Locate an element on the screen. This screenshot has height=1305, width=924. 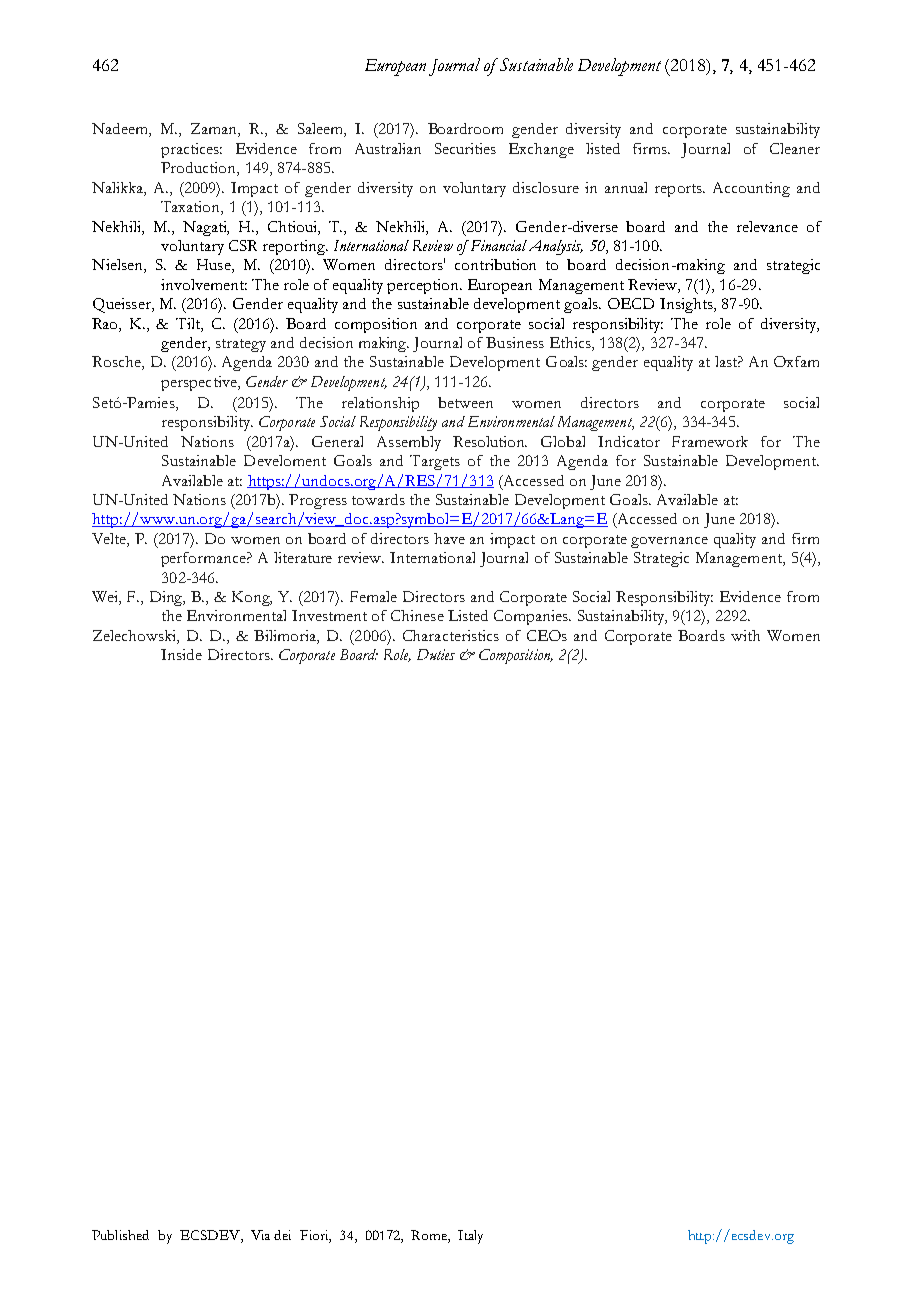
Duties is located at coordinates (436, 654).
